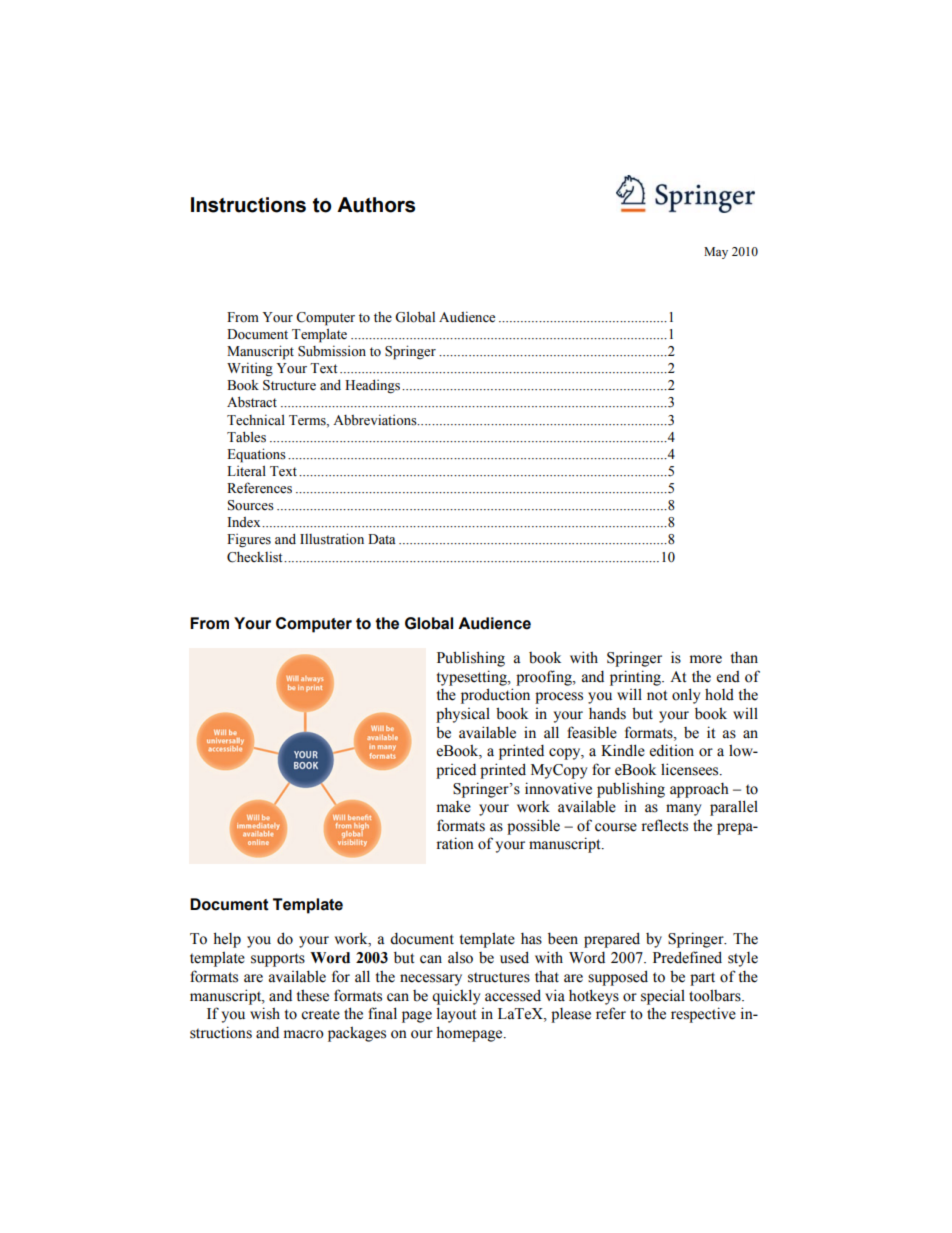 Image resolution: width=952 pixels, height=1233 pixels. What do you see at coordinates (716, 253) in the screenshot?
I see `May` at bounding box center [716, 253].
